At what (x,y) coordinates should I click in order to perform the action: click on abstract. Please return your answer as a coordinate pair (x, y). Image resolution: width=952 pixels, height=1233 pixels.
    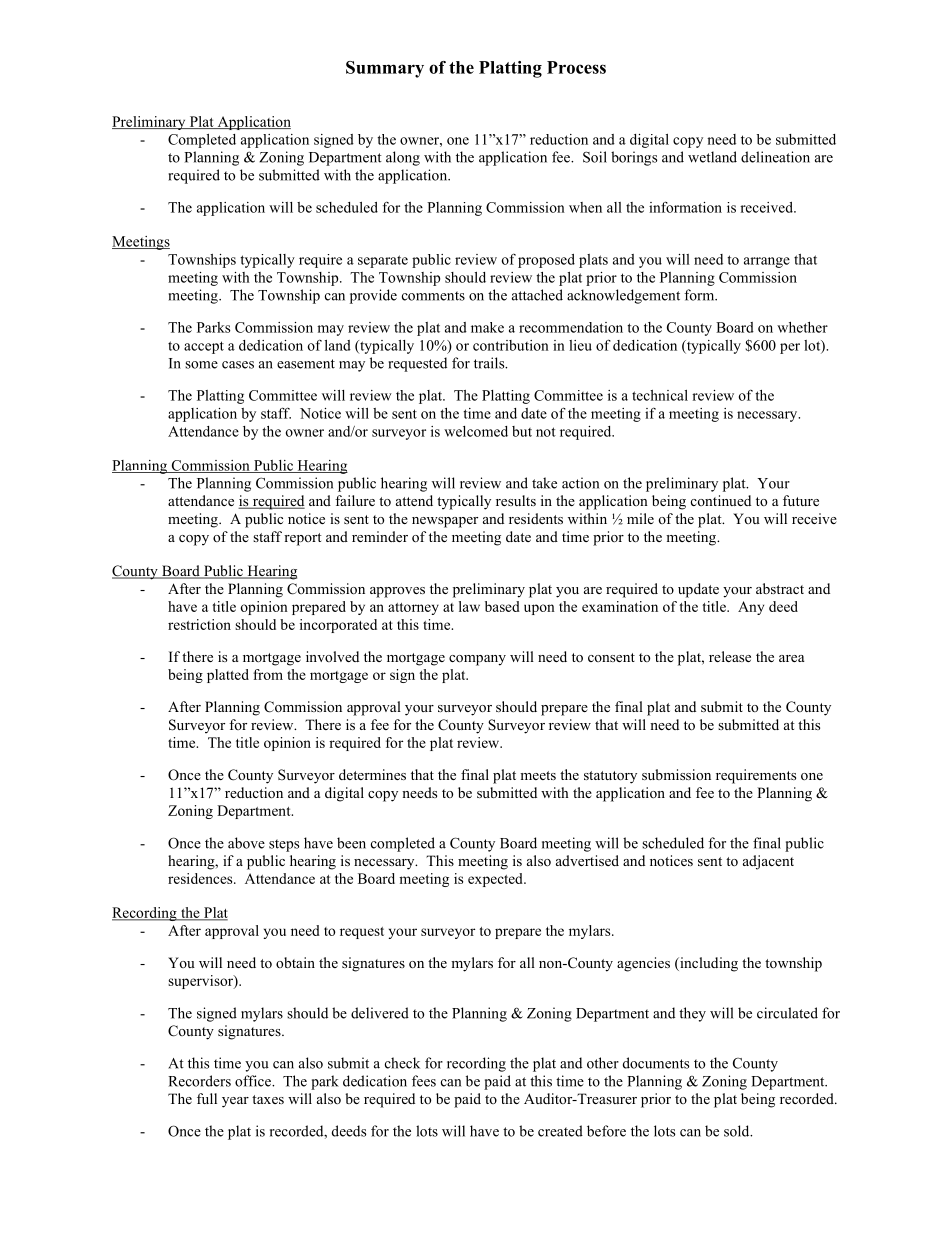
    Looking at the image, I should click on (780, 588).
